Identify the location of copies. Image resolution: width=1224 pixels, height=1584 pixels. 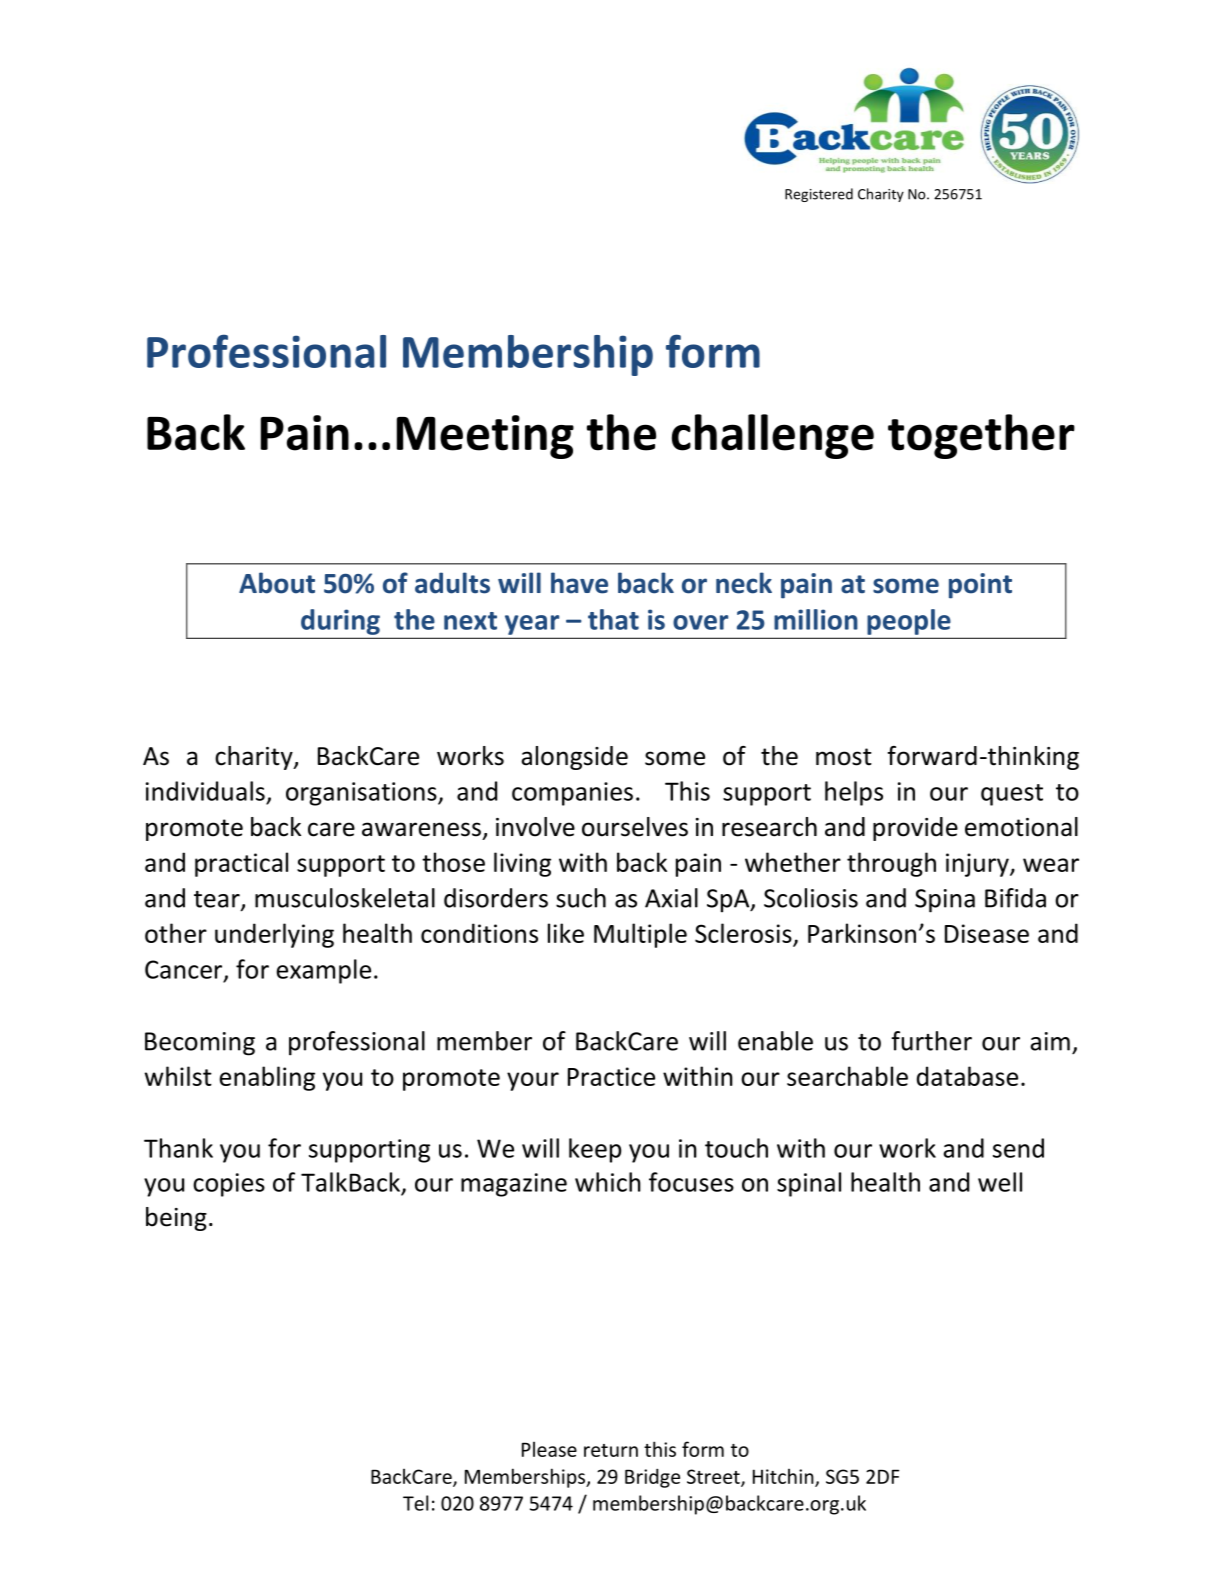
(229, 1185).
